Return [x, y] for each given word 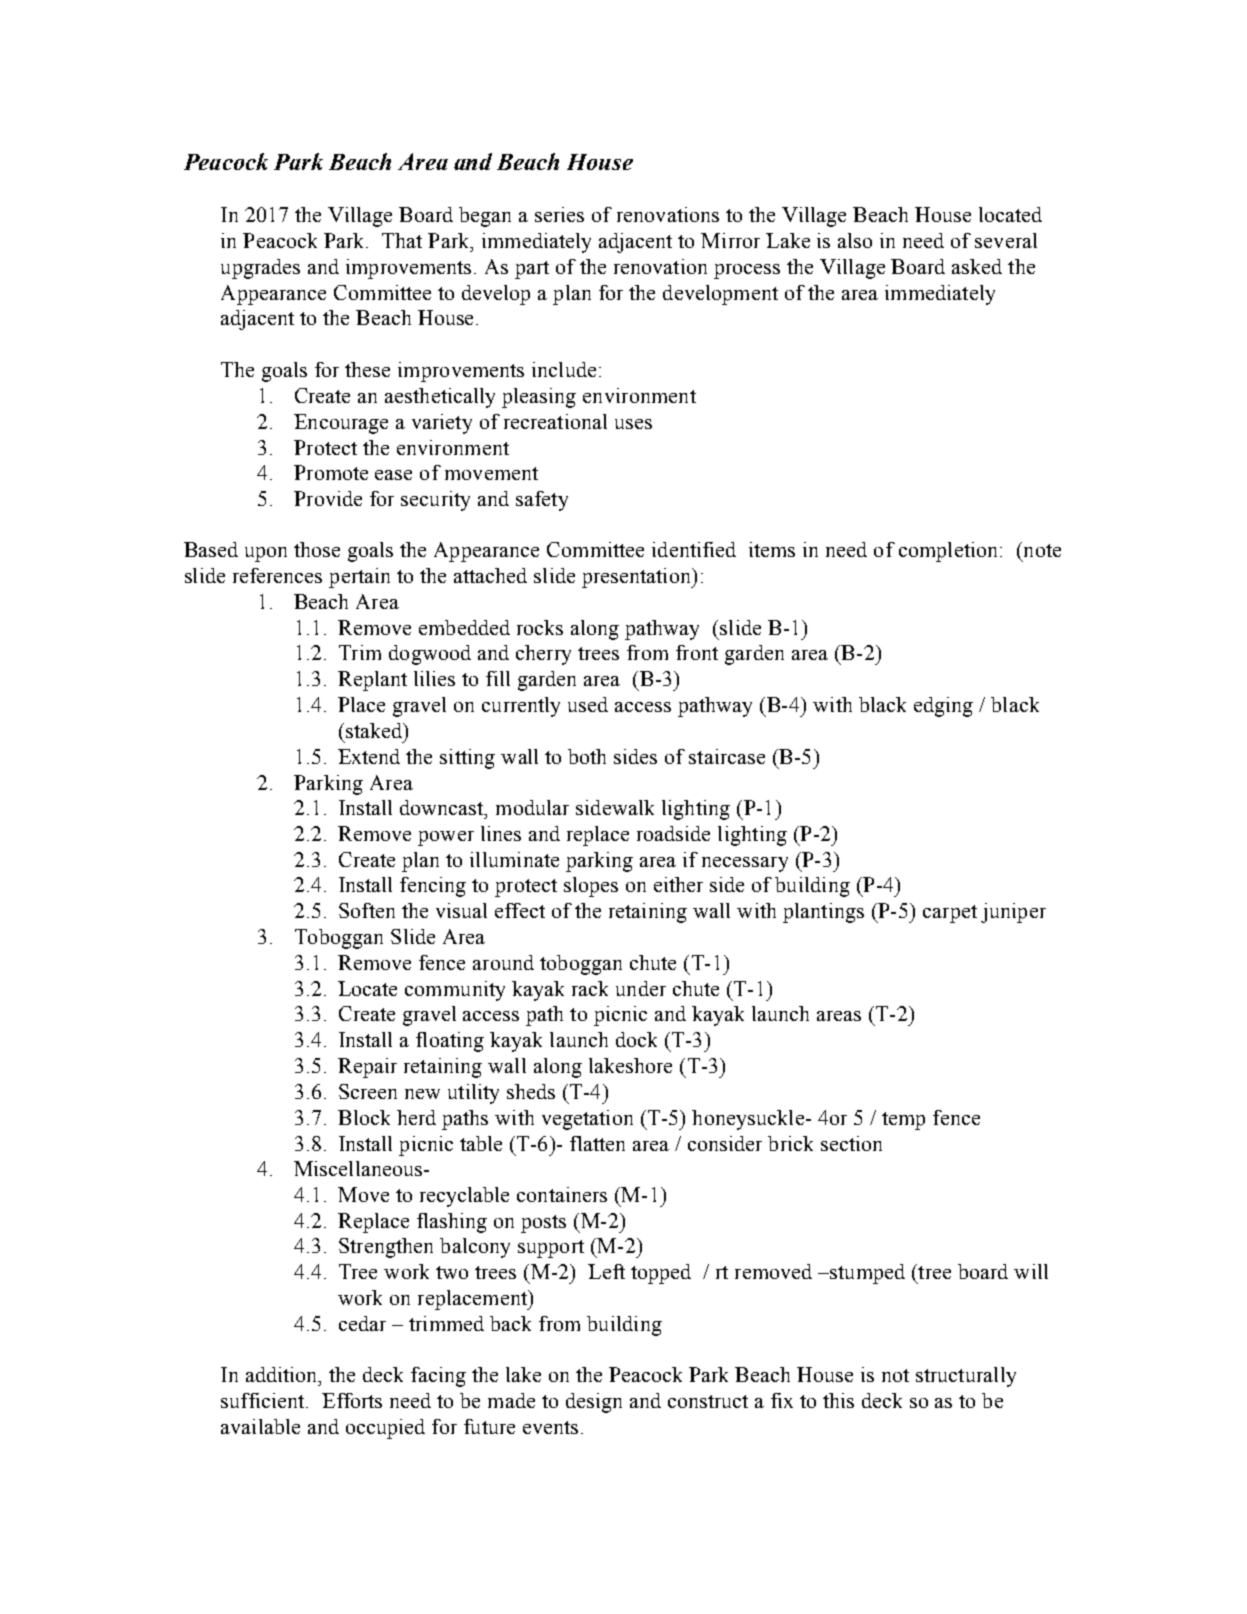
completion [950, 552]
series [559, 214]
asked [977, 266]
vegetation [587, 1120]
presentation [637, 578]
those [317, 549]
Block [364, 1117]
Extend [369, 756]
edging [943, 707]
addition [283, 1374]
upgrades [260, 269]
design [594, 1403]
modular [532, 807]
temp [903, 1121]
